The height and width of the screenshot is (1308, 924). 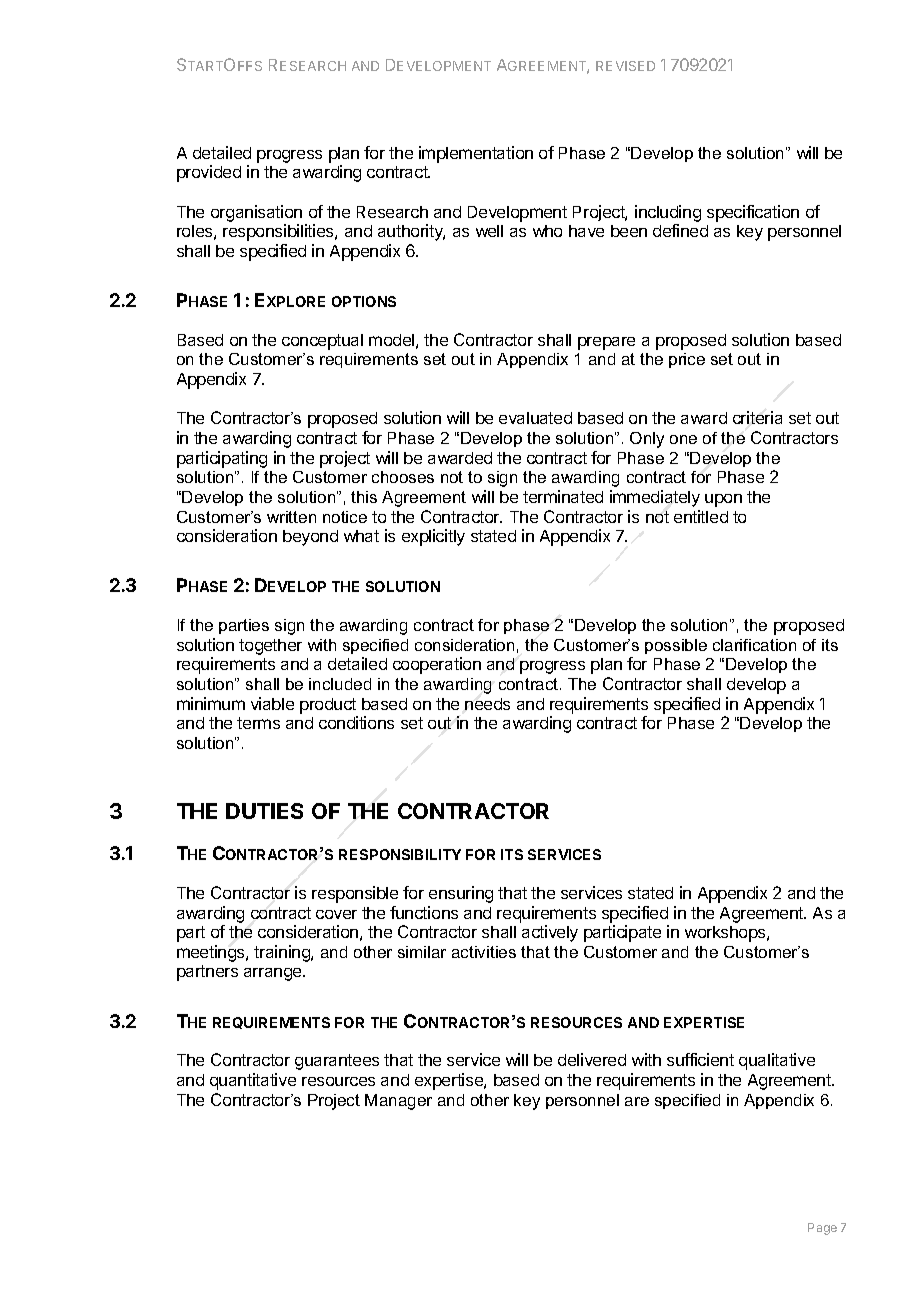 I want to click on clarification, so click(x=754, y=645).
